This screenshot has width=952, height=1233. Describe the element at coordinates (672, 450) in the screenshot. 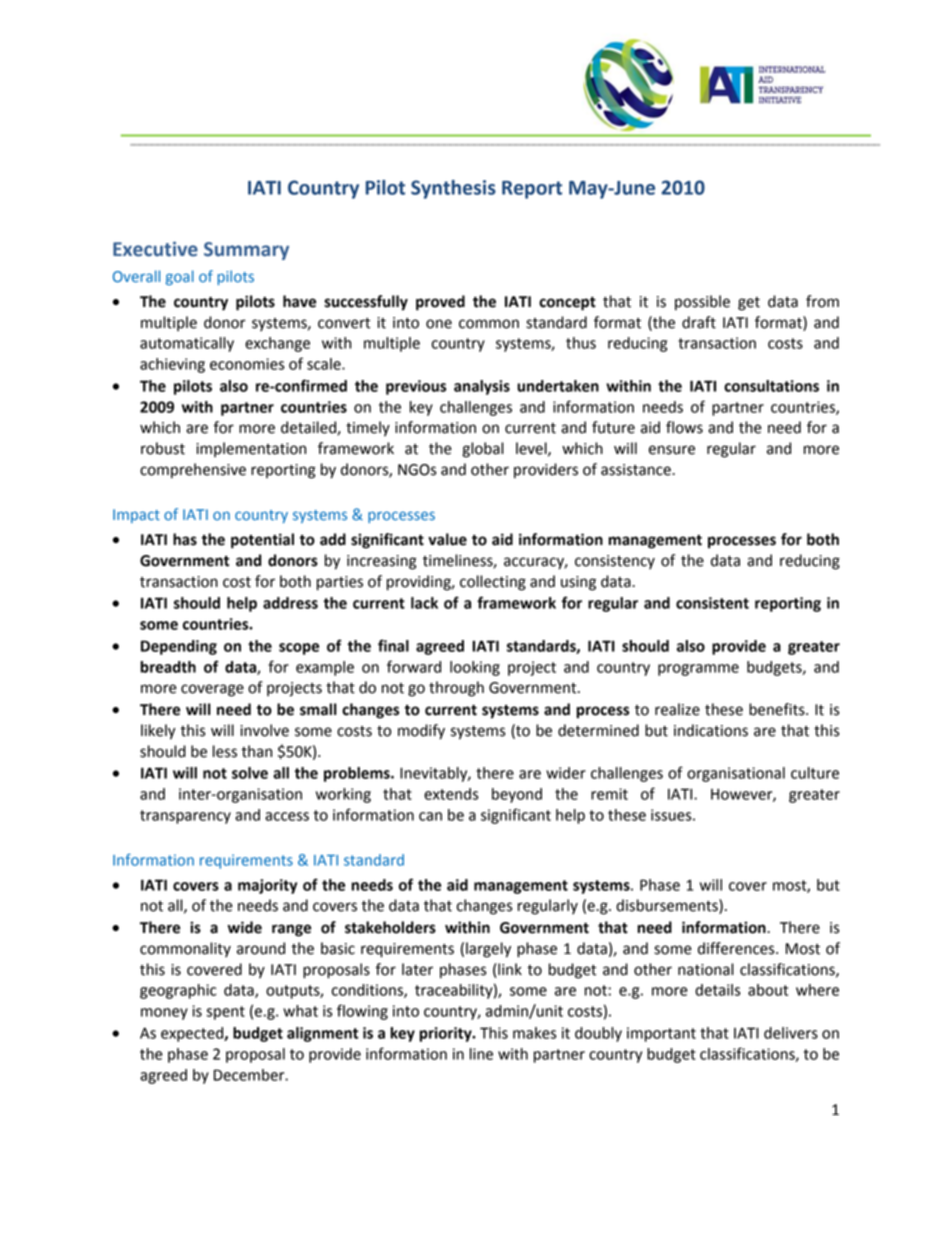

I see `ensure` at that location.
